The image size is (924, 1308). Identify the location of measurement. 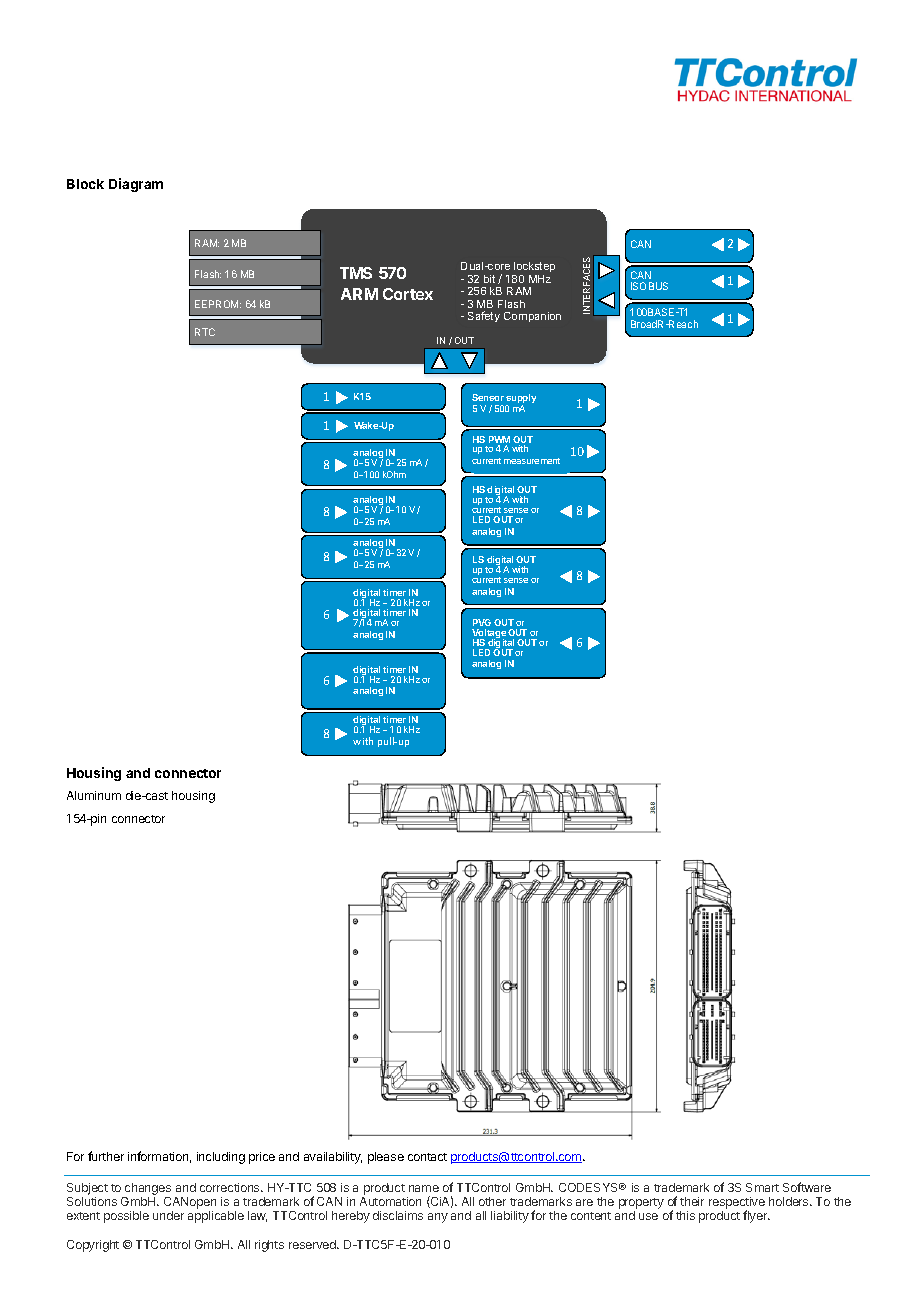
(532, 461).
